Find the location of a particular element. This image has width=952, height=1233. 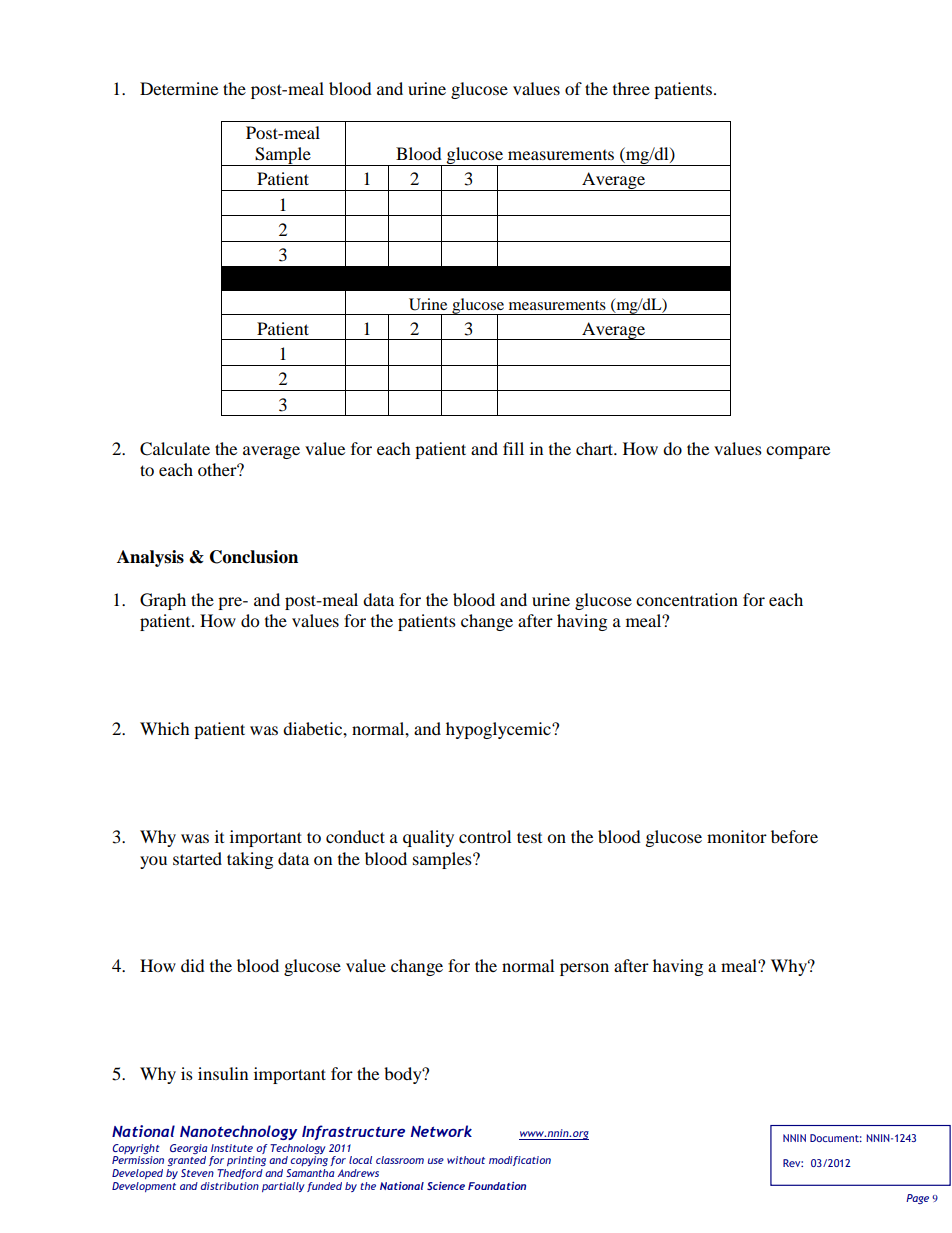

printing is located at coordinates (246, 1161).
